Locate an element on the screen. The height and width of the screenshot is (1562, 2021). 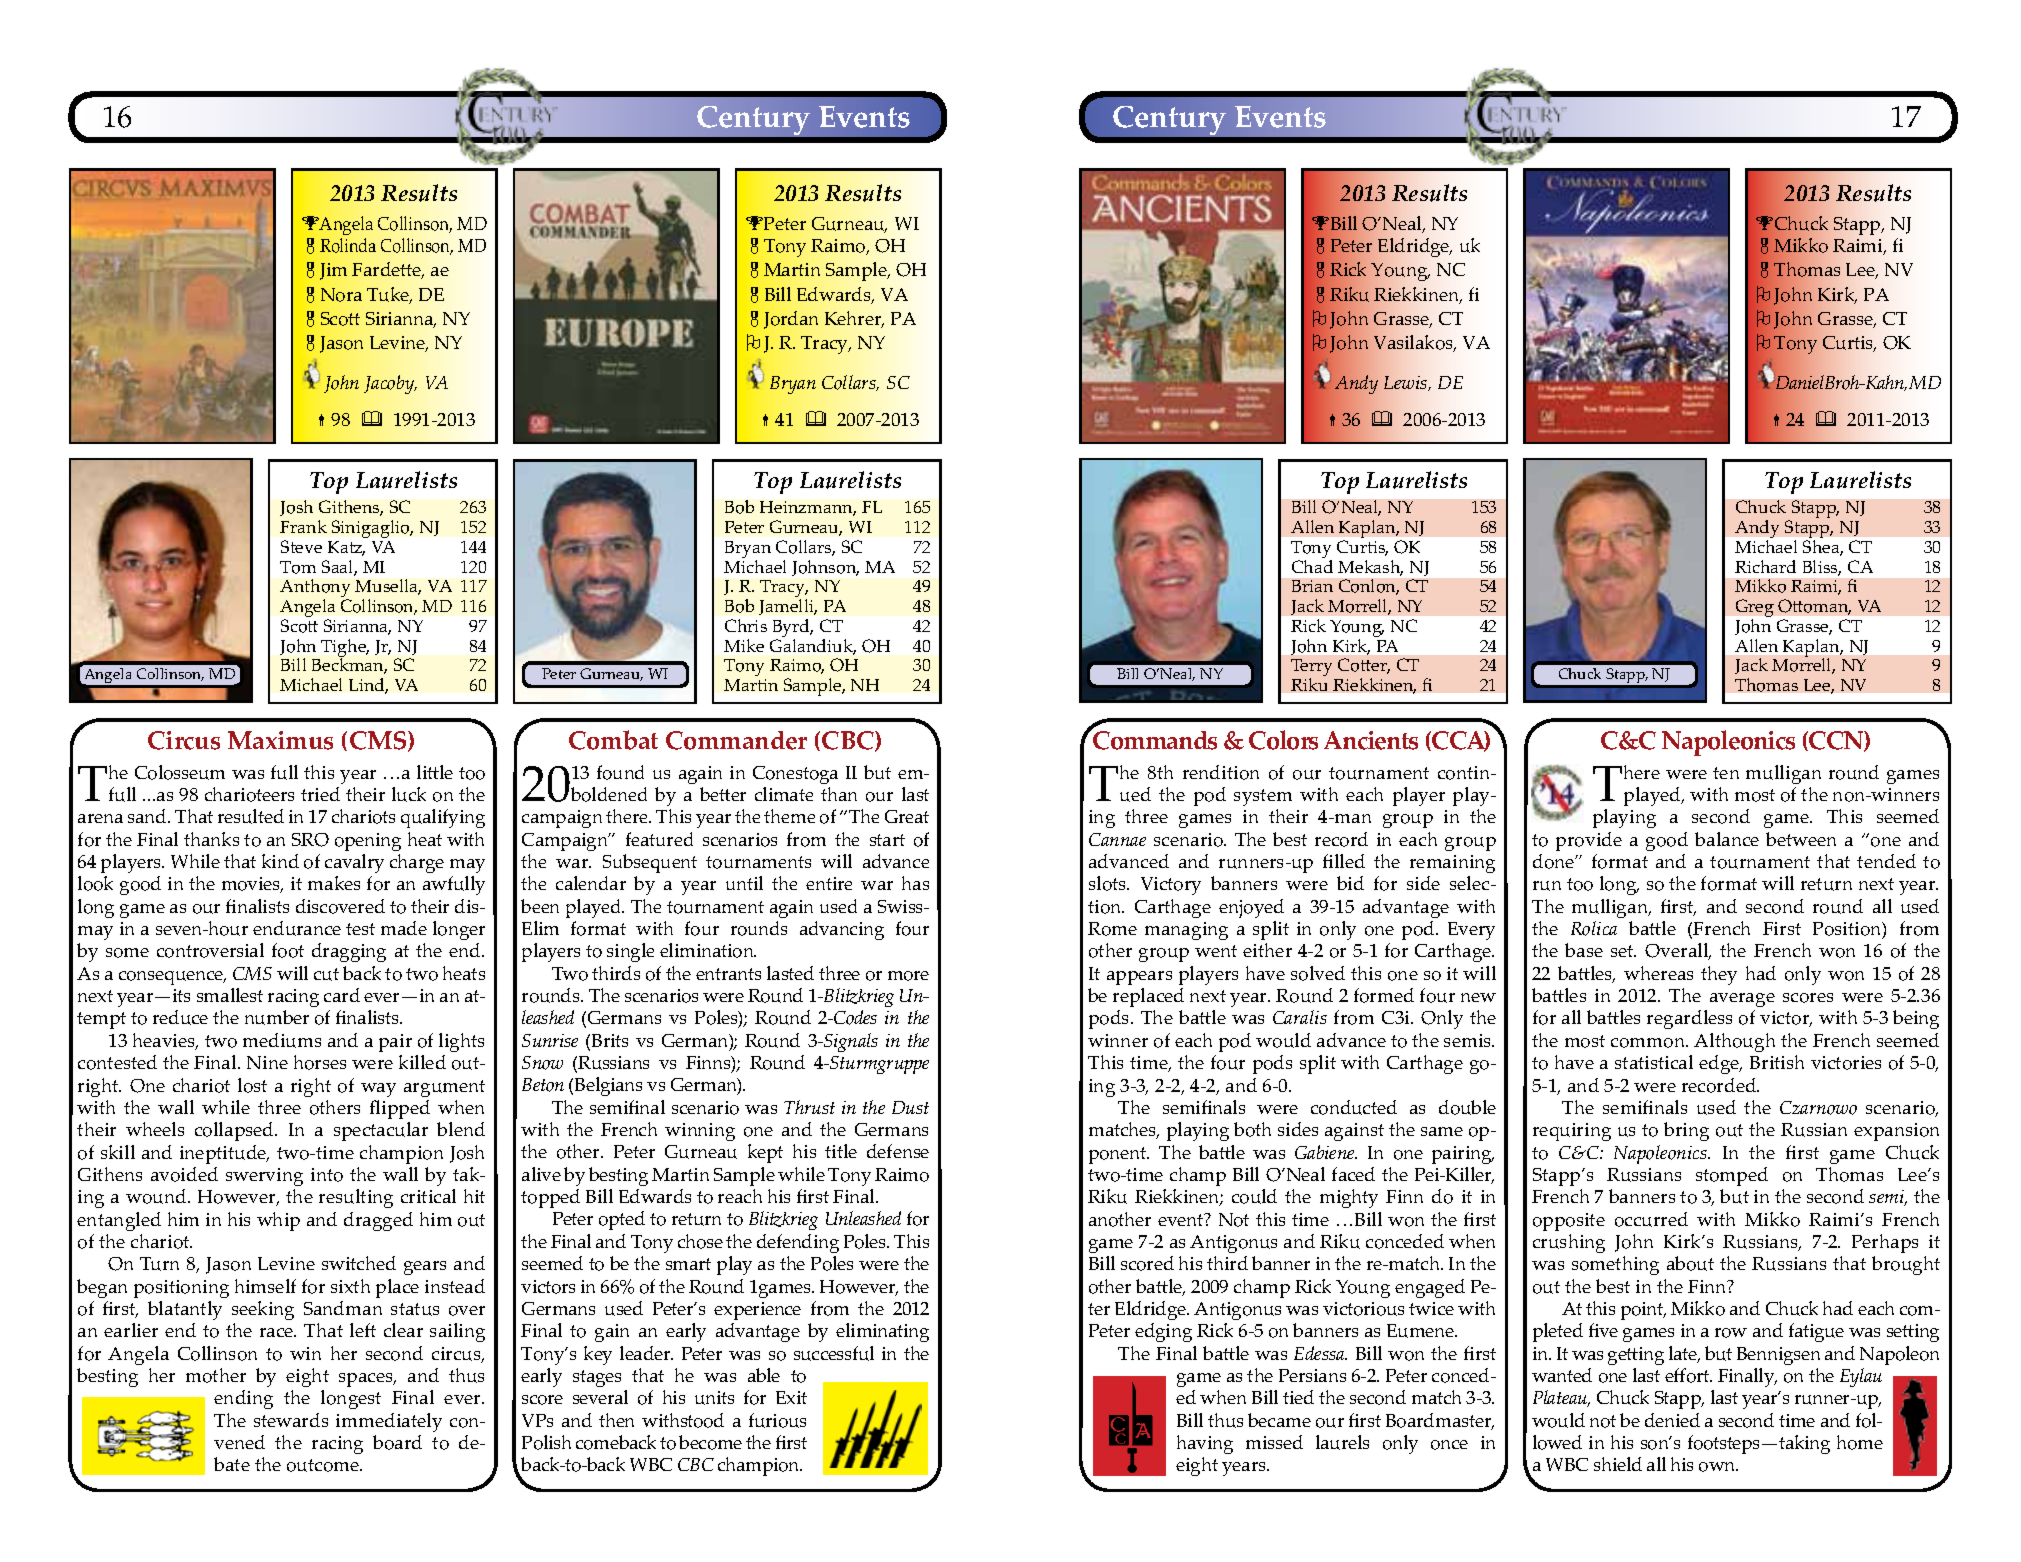
stewards is located at coordinates (291, 1420).
